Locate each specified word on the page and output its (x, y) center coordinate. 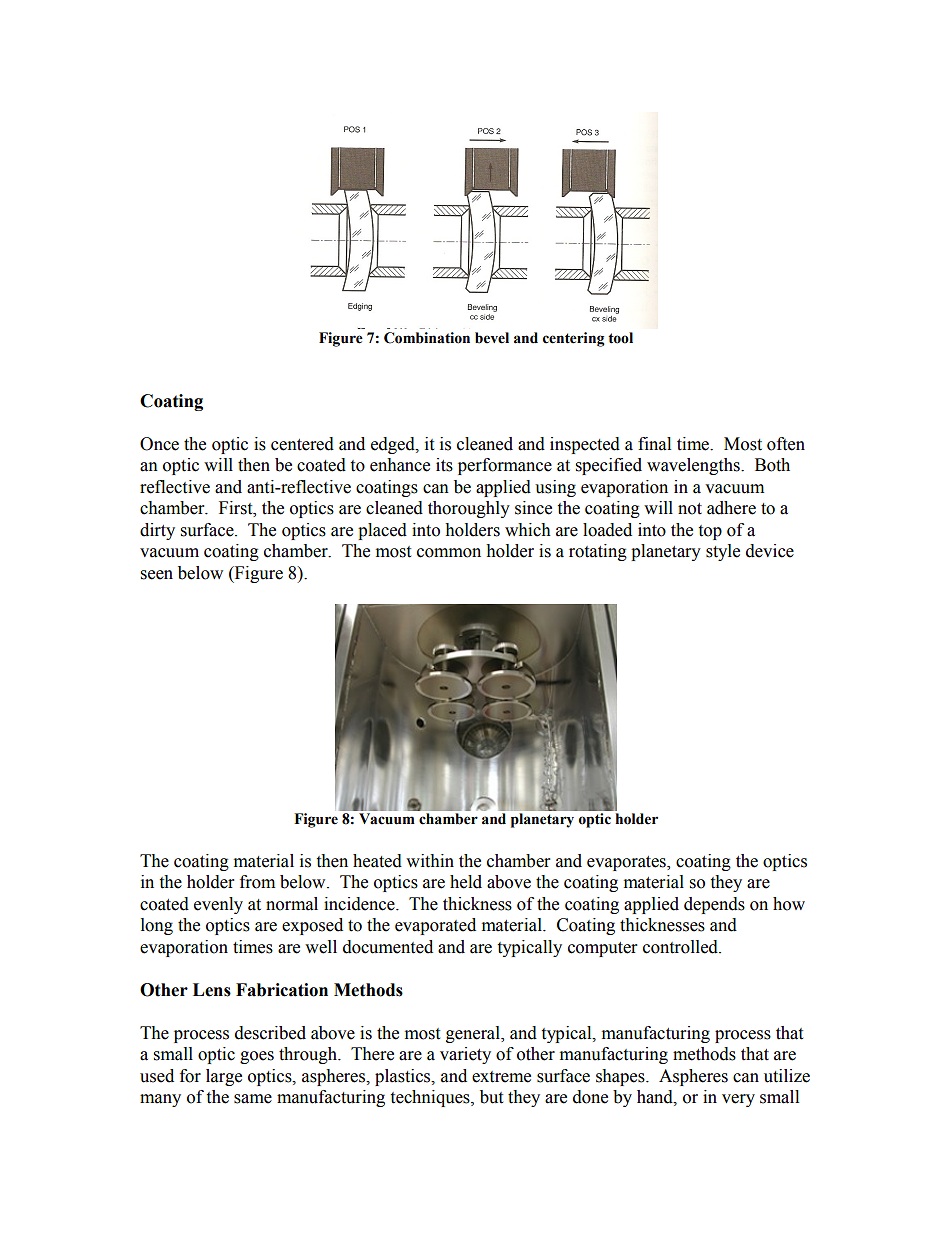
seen (157, 575)
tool (620, 338)
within (430, 861)
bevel (492, 338)
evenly (218, 905)
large (224, 1077)
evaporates (627, 863)
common (449, 553)
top (710, 532)
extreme (501, 1077)
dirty (157, 531)
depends (714, 905)
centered (302, 444)
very (738, 1100)
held (466, 882)
